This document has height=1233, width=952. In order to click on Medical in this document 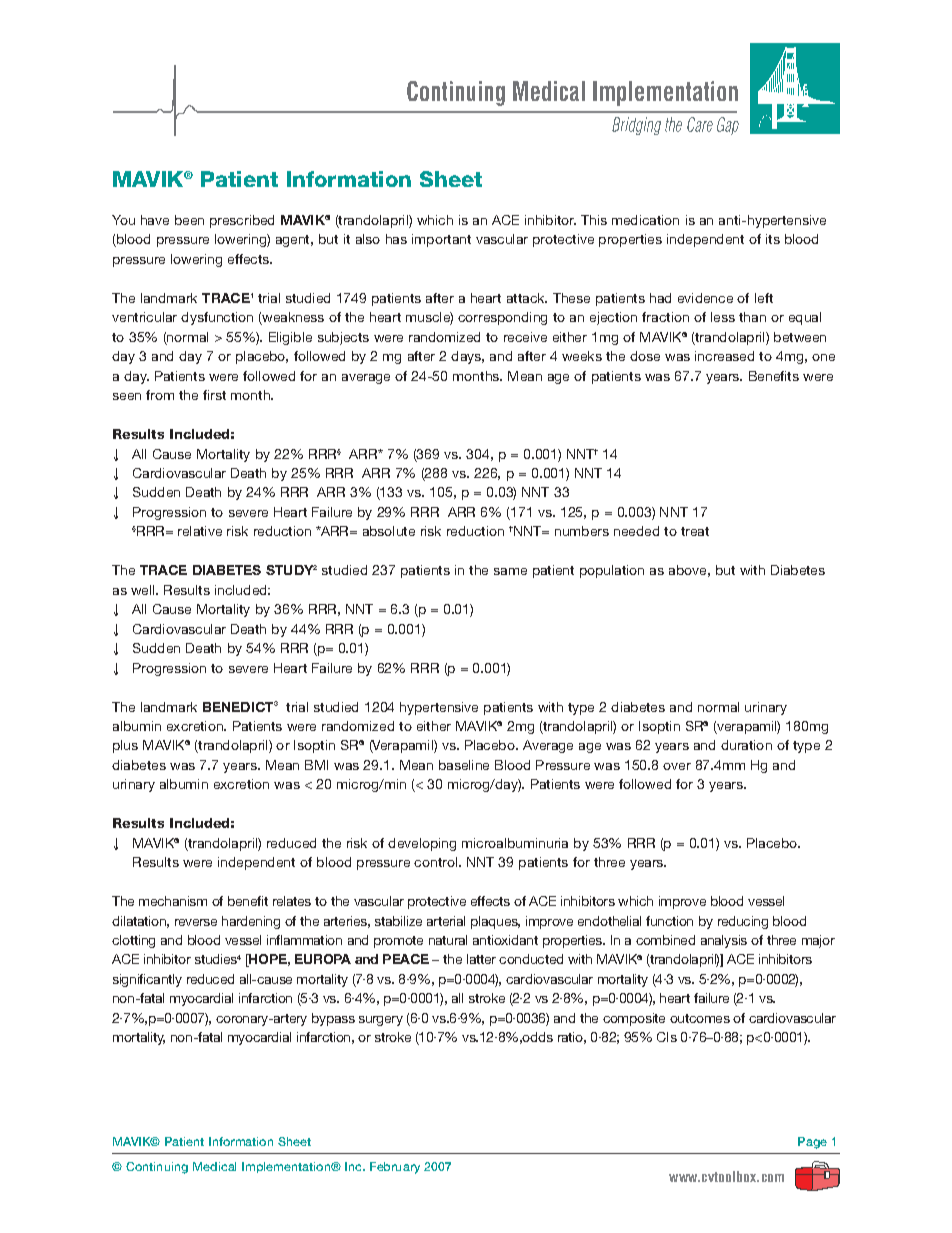, I will do `click(214, 1166)`.
